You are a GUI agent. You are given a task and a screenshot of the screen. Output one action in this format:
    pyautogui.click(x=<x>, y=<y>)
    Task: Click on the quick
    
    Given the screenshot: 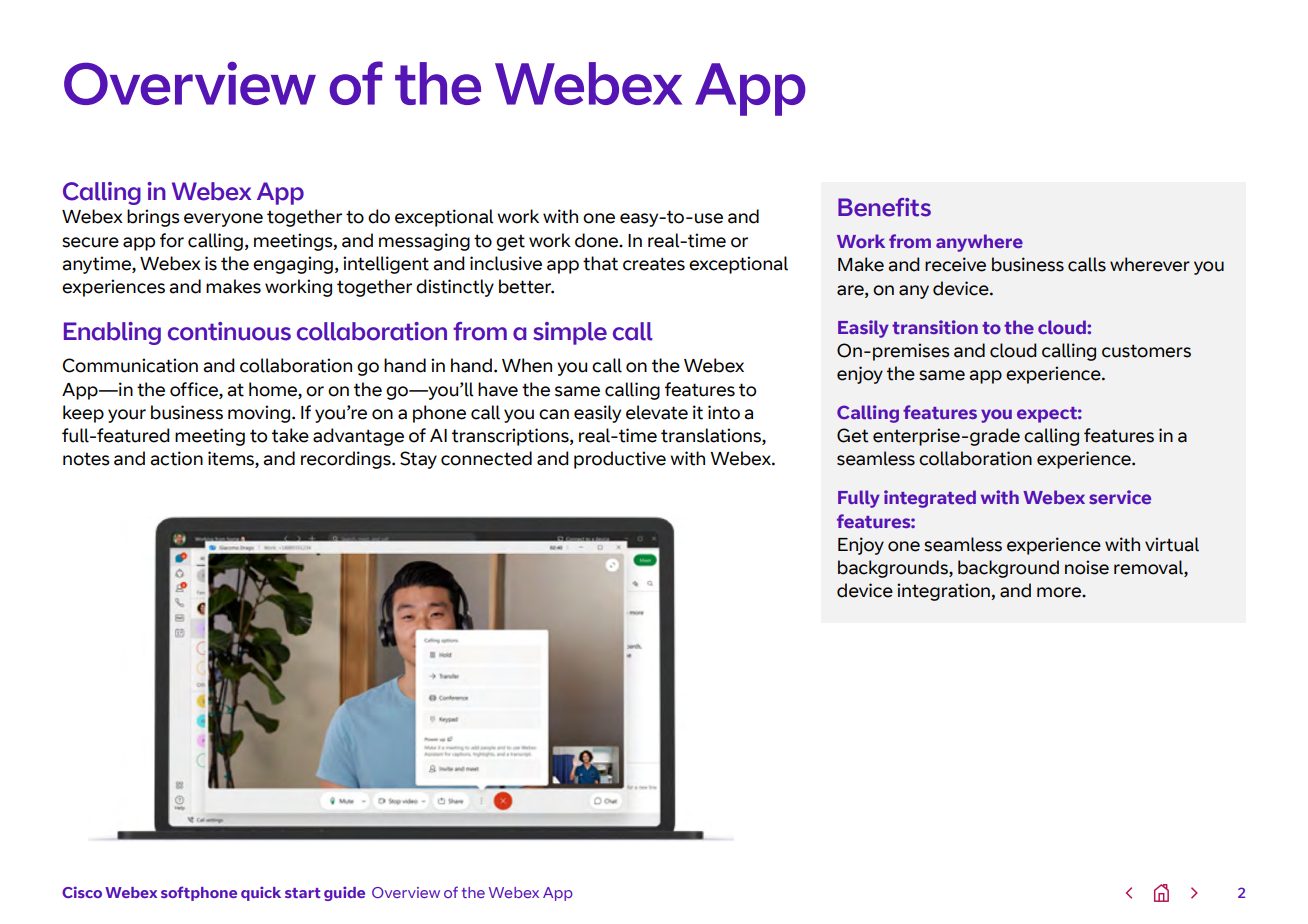 What is the action you would take?
    pyautogui.click(x=261, y=893)
